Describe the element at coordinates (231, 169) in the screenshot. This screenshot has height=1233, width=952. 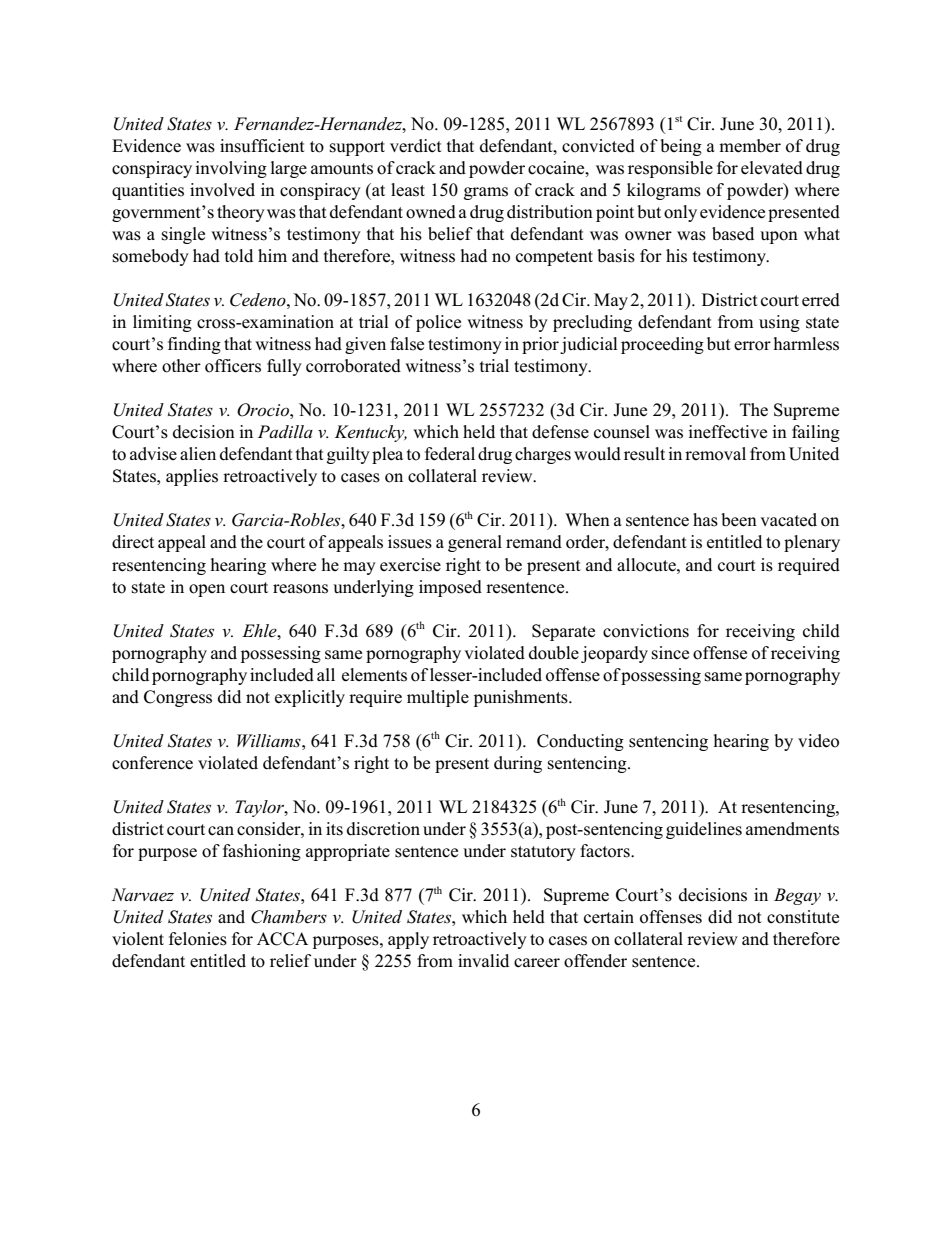
I see `involving` at that location.
